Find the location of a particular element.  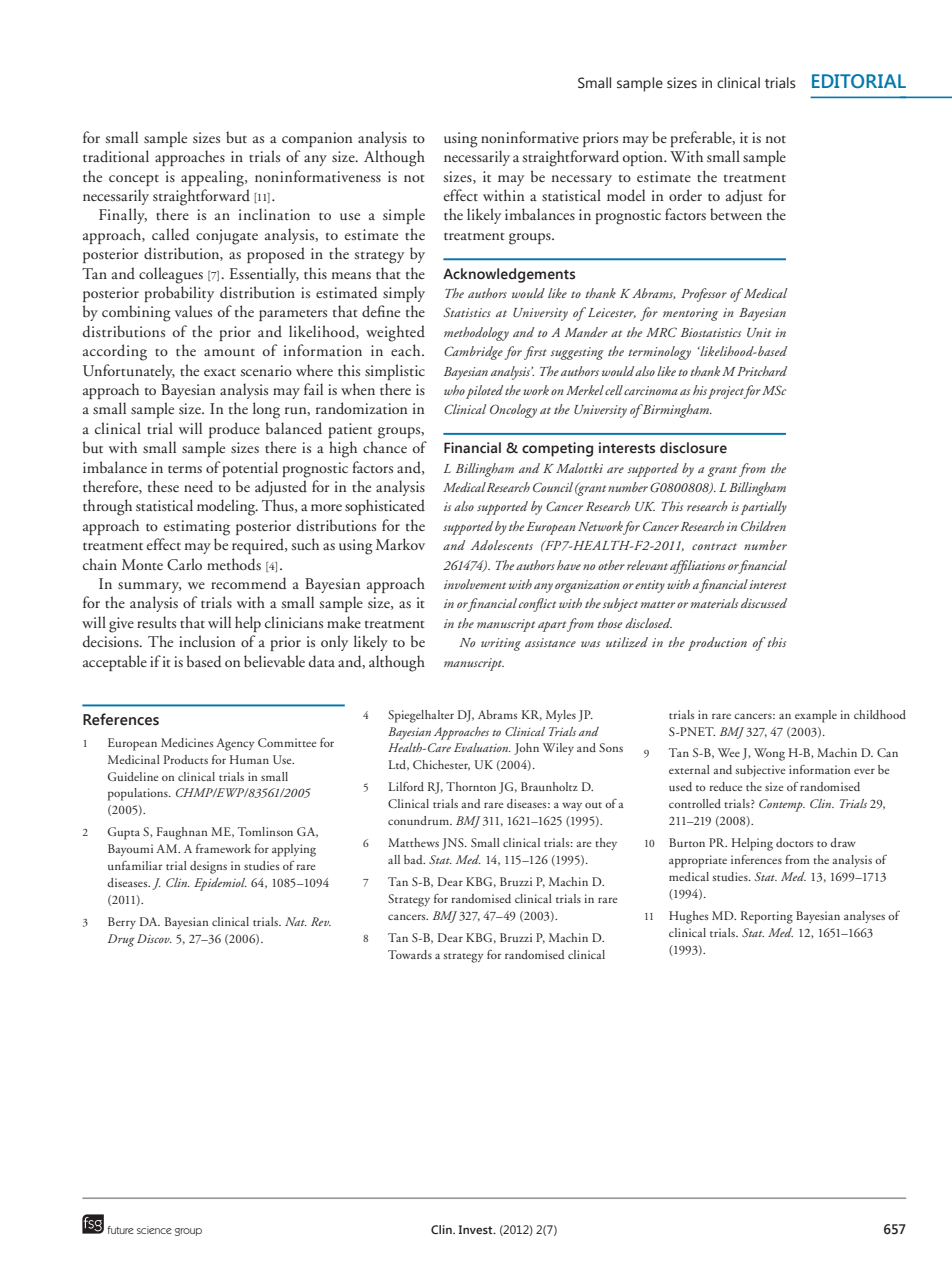

partially is located at coordinates (764, 508).
